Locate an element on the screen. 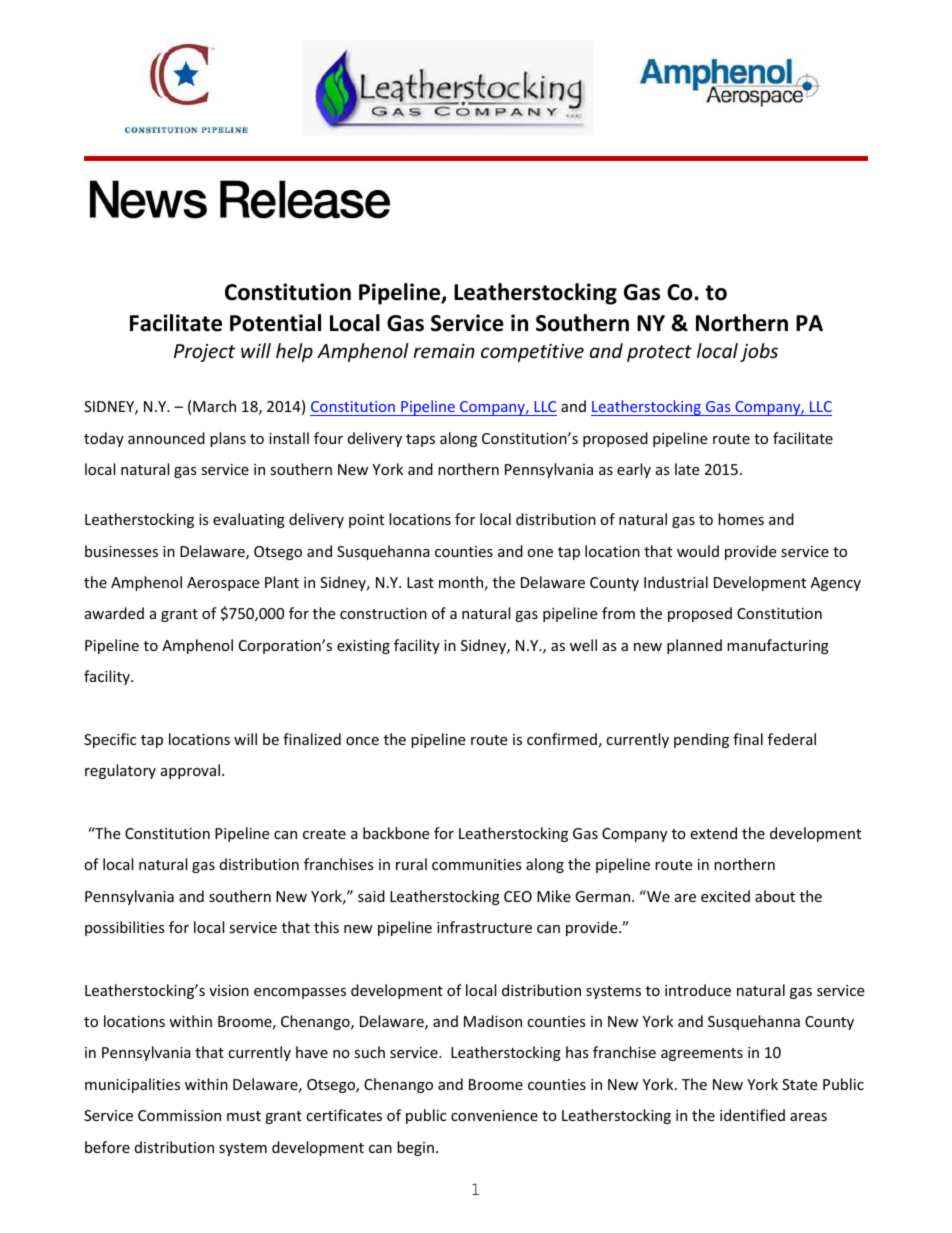  remain is located at coordinates (444, 351).
